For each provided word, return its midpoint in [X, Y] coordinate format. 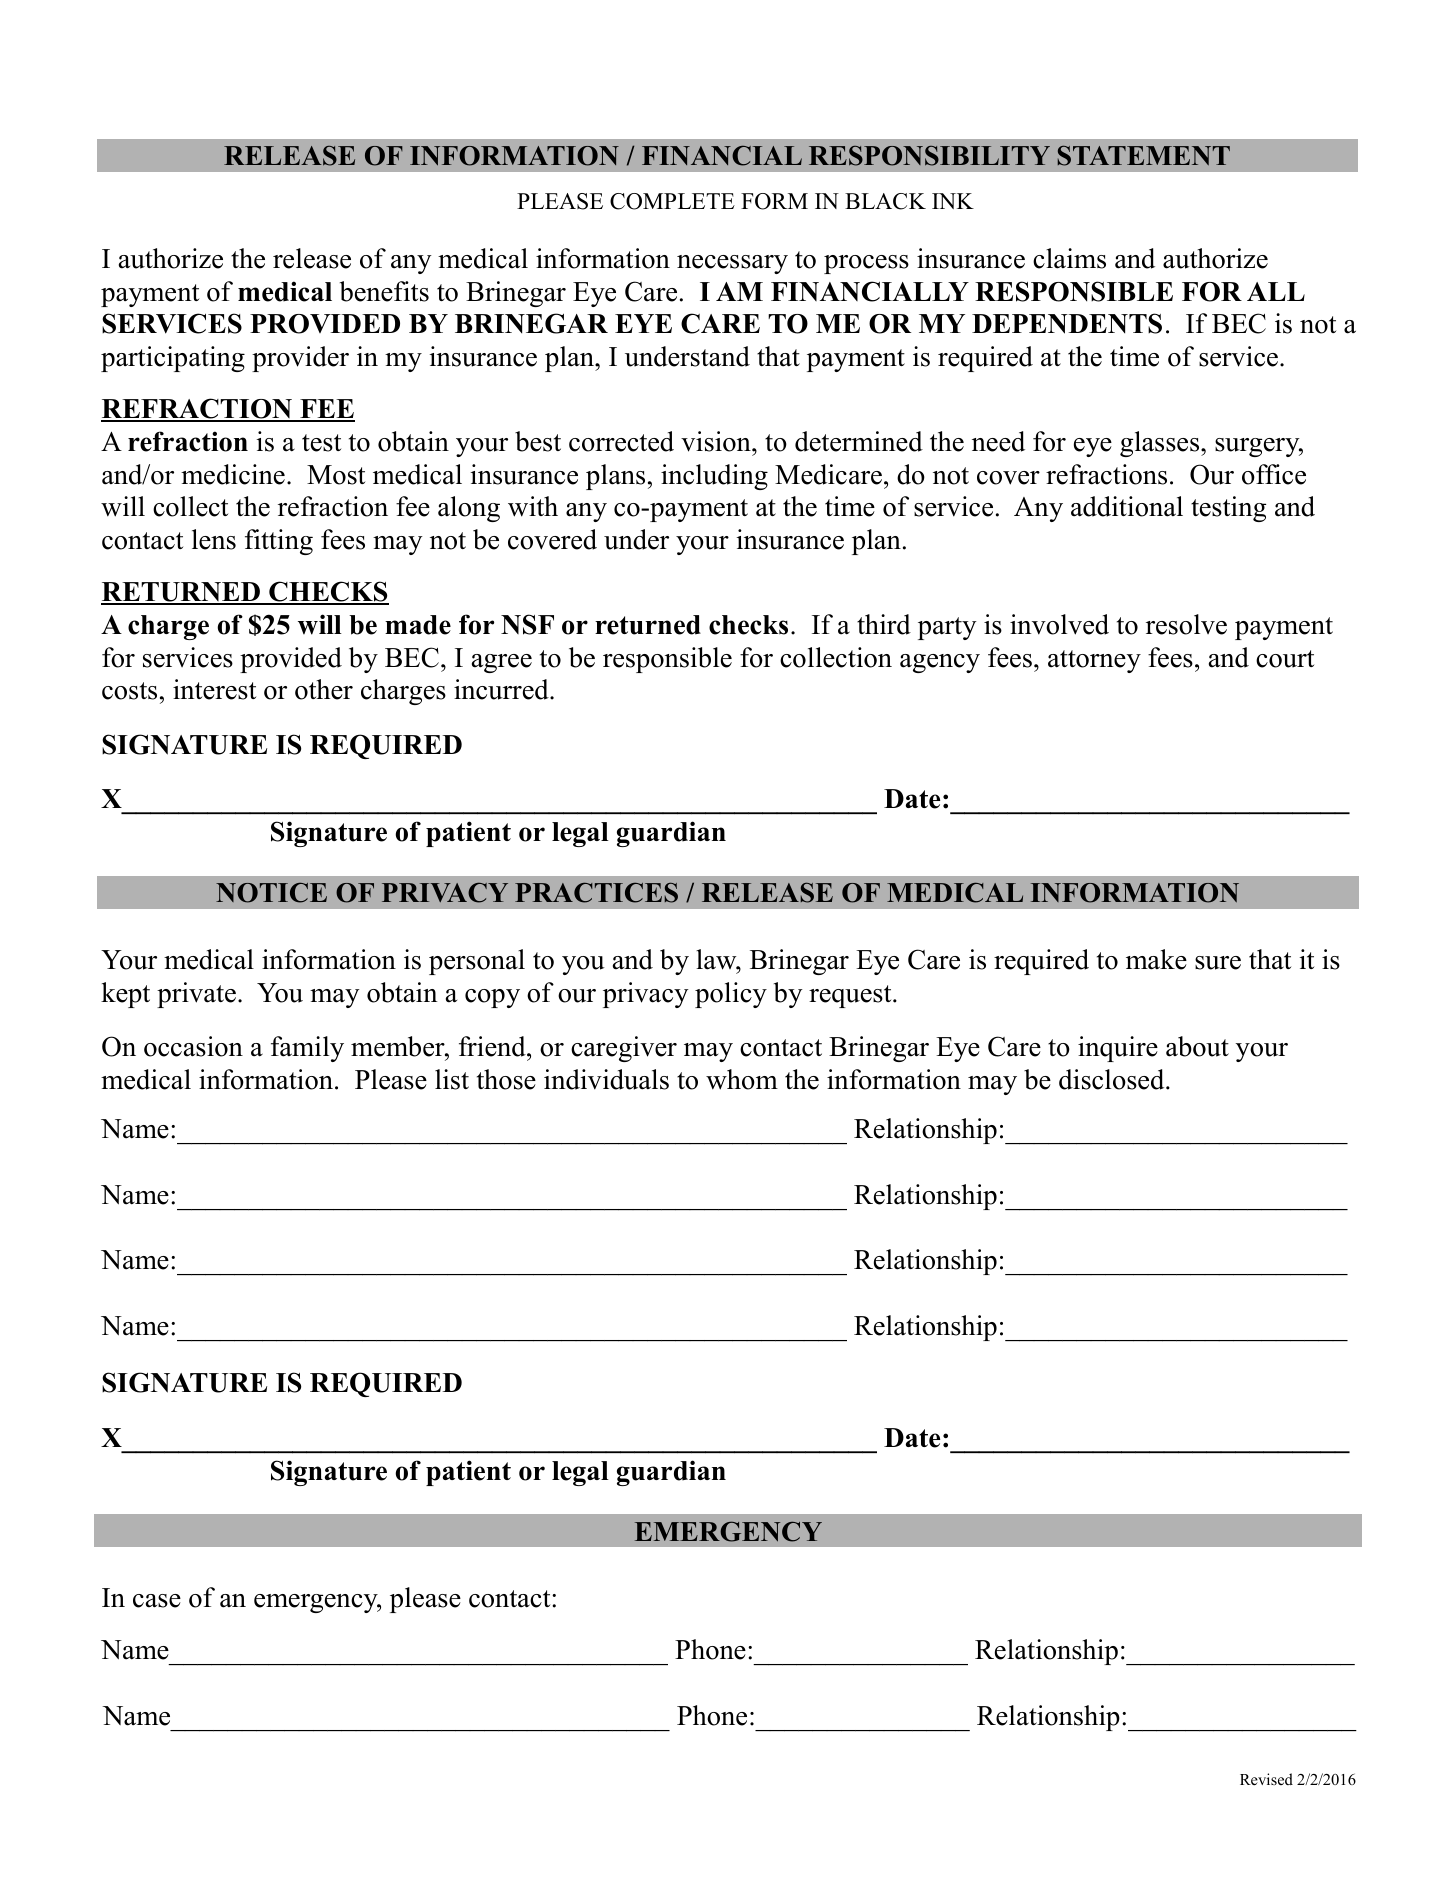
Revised [1266, 1779]
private [196, 995]
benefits [384, 291]
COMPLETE [672, 201]
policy [731, 995]
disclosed [1113, 1079]
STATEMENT [1144, 155]
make [1156, 959]
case [157, 1601]
